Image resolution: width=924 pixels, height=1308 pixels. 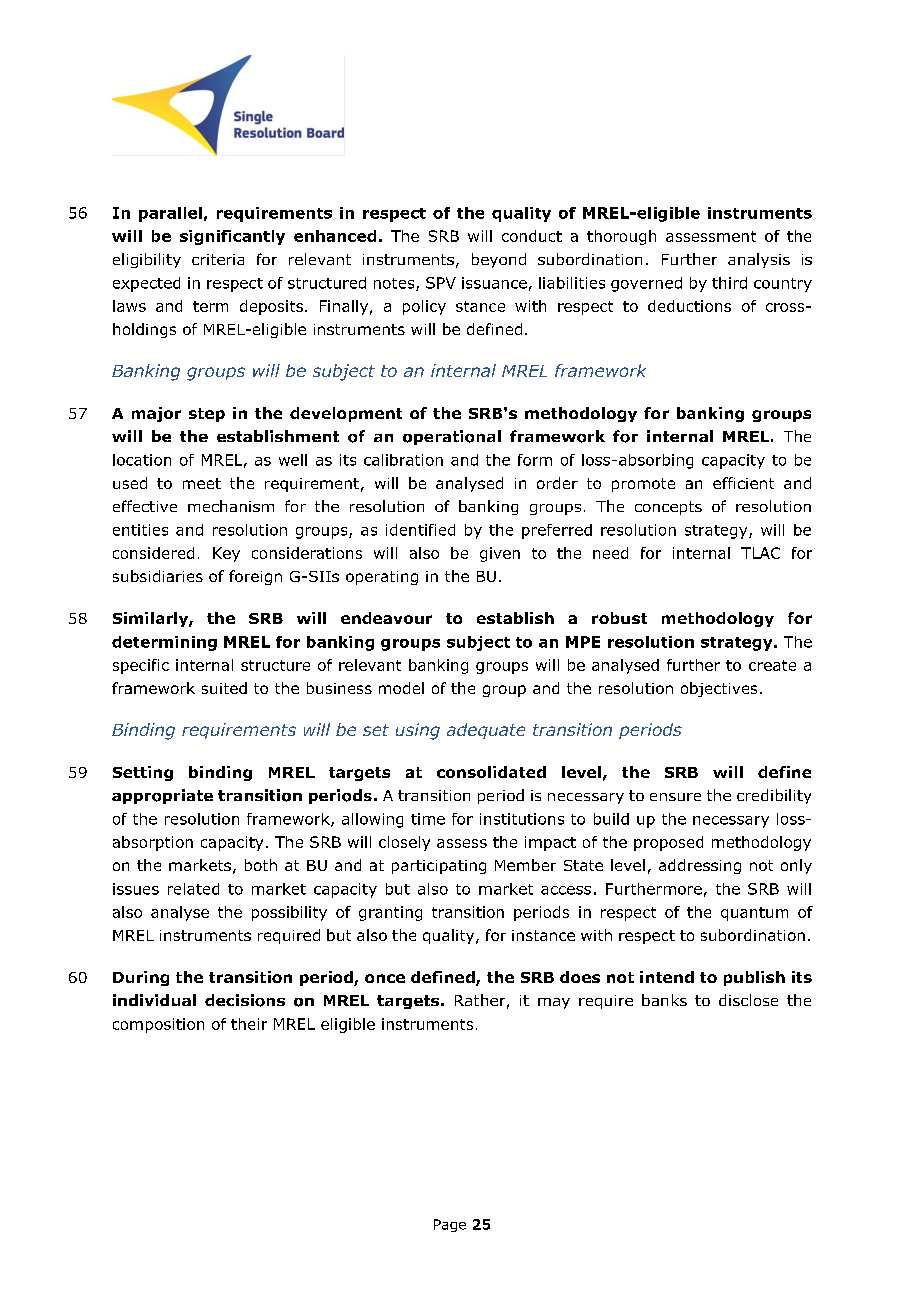 What do you see at coordinates (249, 1024) in the screenshot?
I see `their` at bounding box center [249, 1024].
